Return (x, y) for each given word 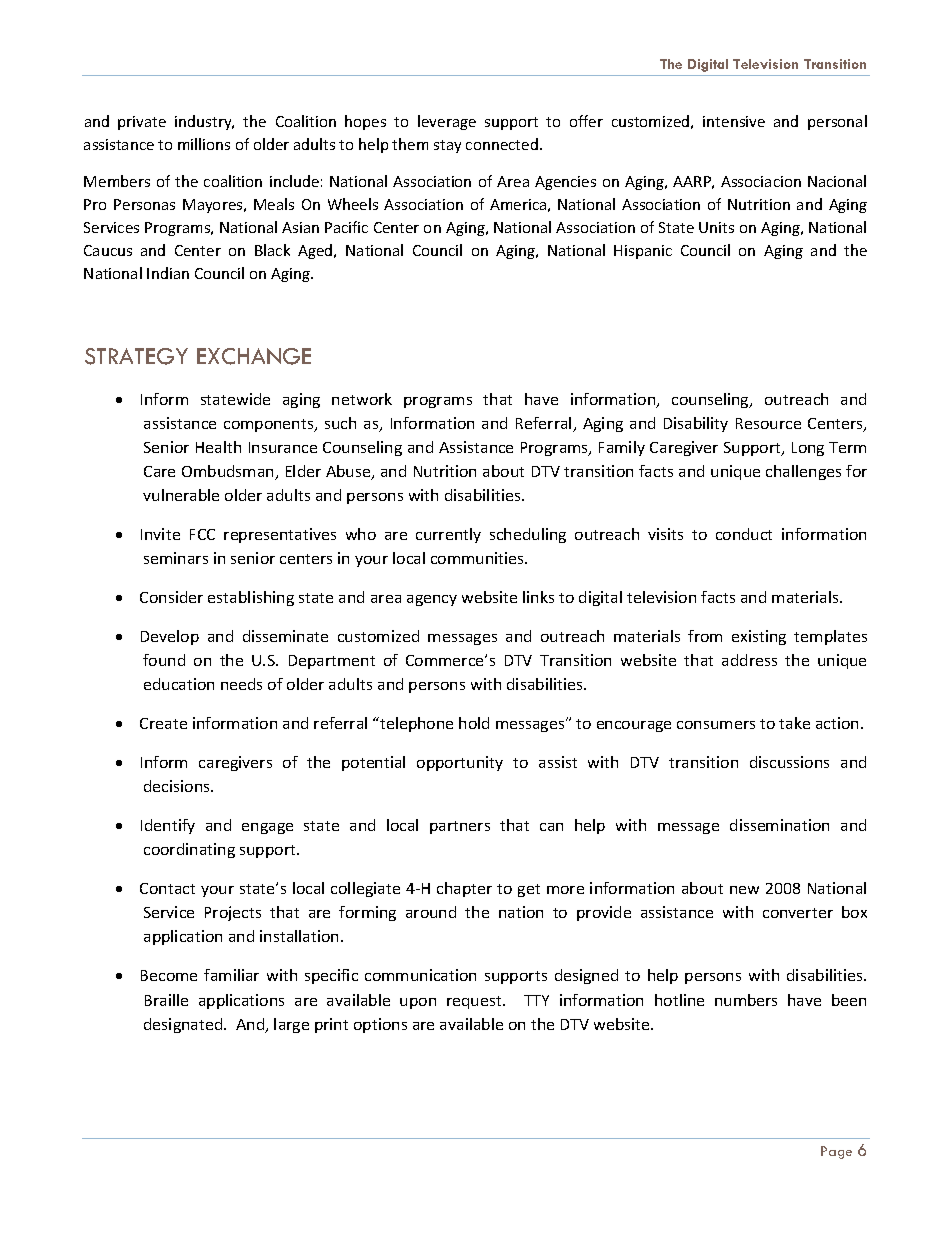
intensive (734, 121)
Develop (170, 637)
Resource (768, 423)
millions (204, 144)
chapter (464, 889)
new (744, 890)
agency (432, 600)
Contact (167, 888)
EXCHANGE (254, 356)
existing (759, 637)
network (362, 399)
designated (184, 1025)
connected (502, 144)
